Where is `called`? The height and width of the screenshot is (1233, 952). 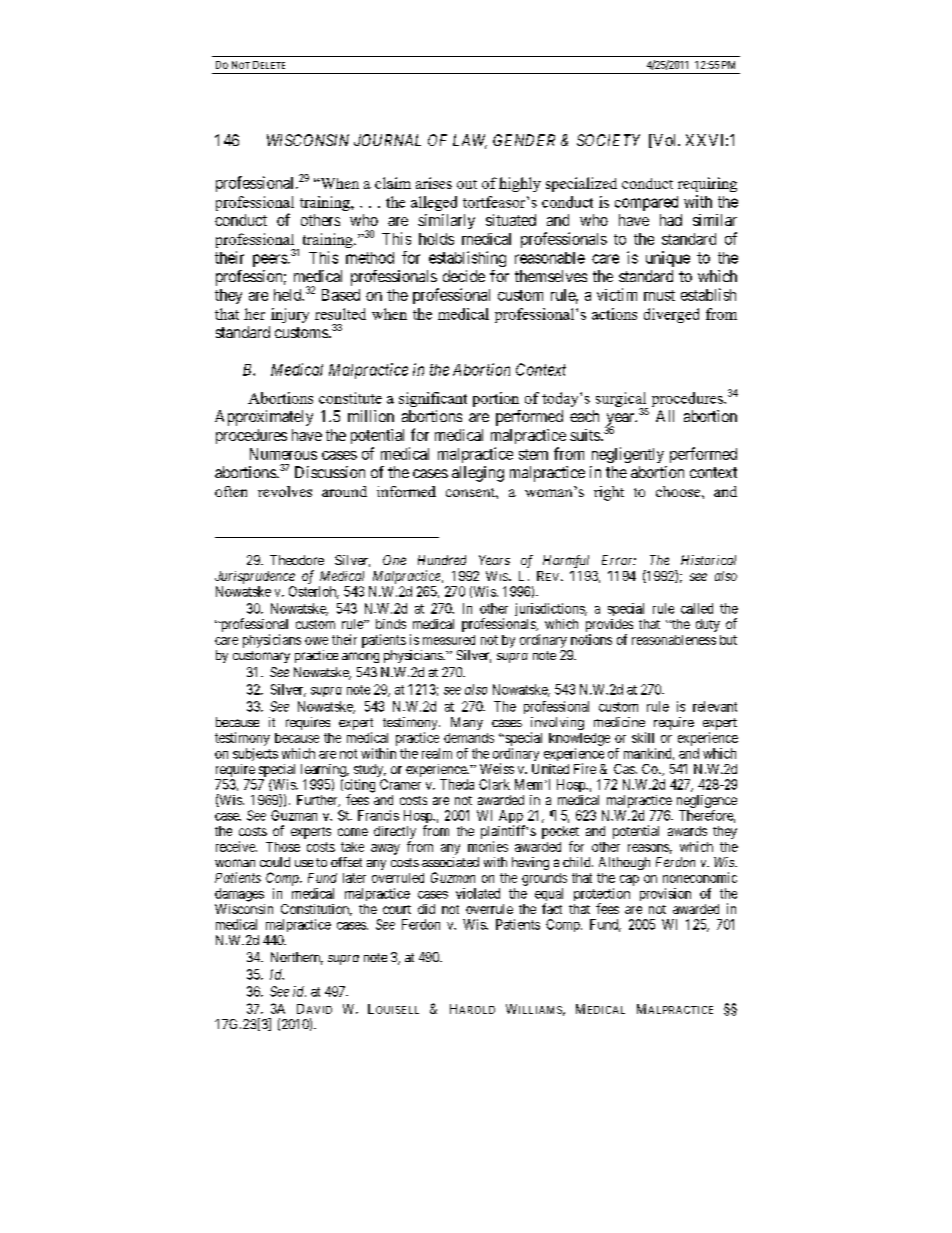
called is located at coordinates (697, 608).
